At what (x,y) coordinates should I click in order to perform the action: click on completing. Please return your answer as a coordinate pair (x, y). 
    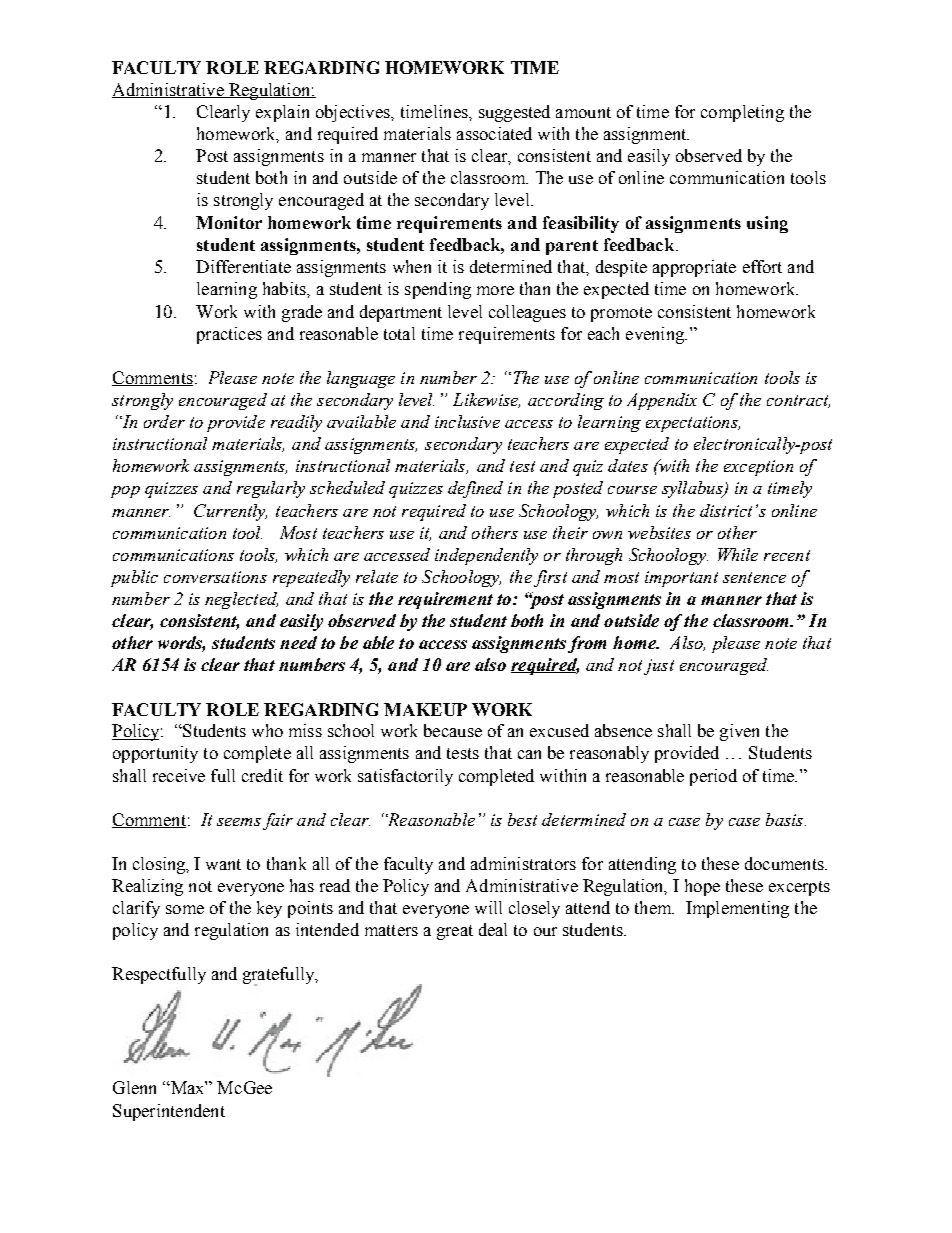
    Looking at the image, I should click on (742, 113).
